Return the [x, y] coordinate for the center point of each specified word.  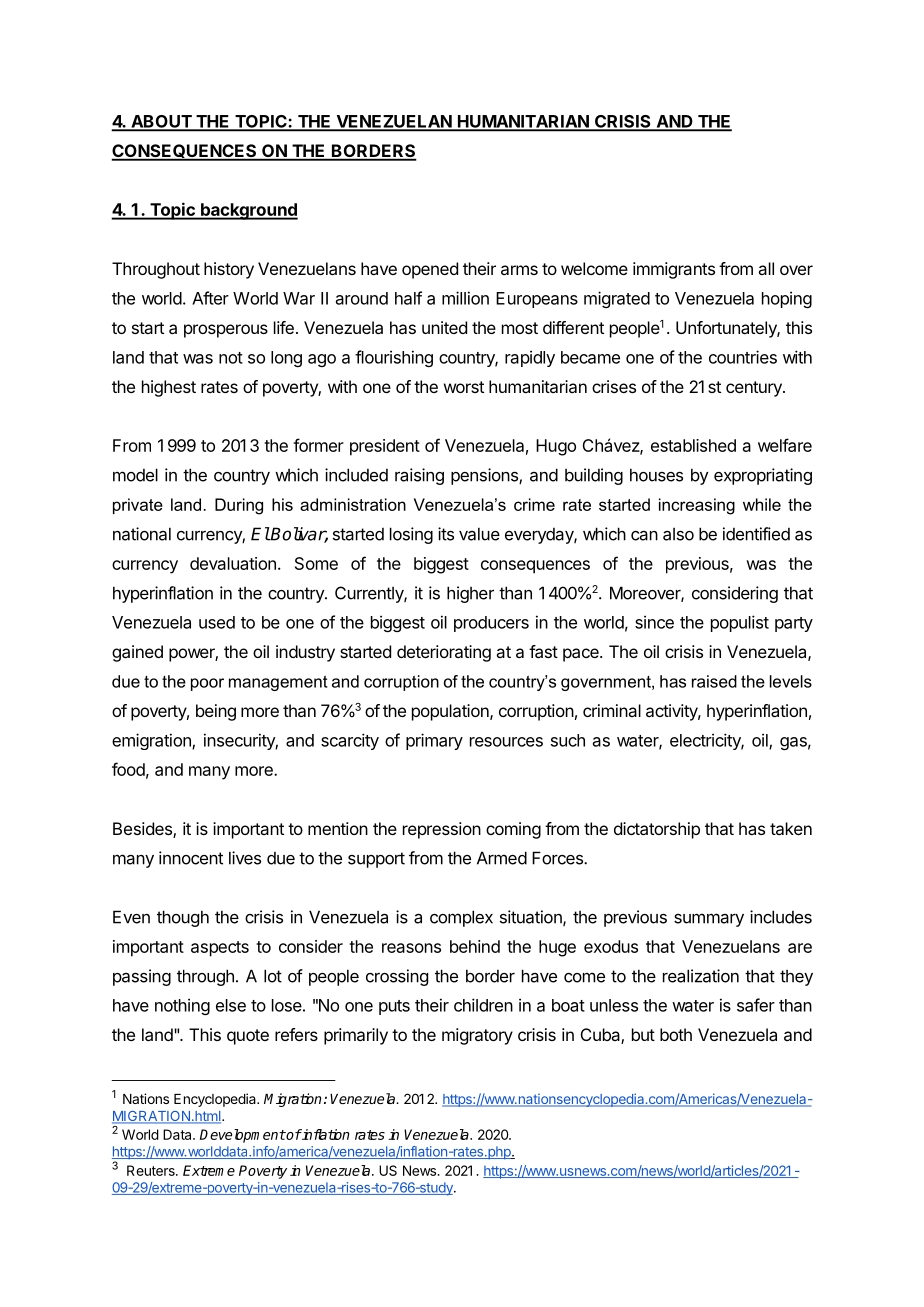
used [217, 622]
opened [430, 270]
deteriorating [444, 653]
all [766, 268]
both [676, 1034]
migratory [477, 1036]
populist [740, 623]
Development [243, 1136]
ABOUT [161, 122]
